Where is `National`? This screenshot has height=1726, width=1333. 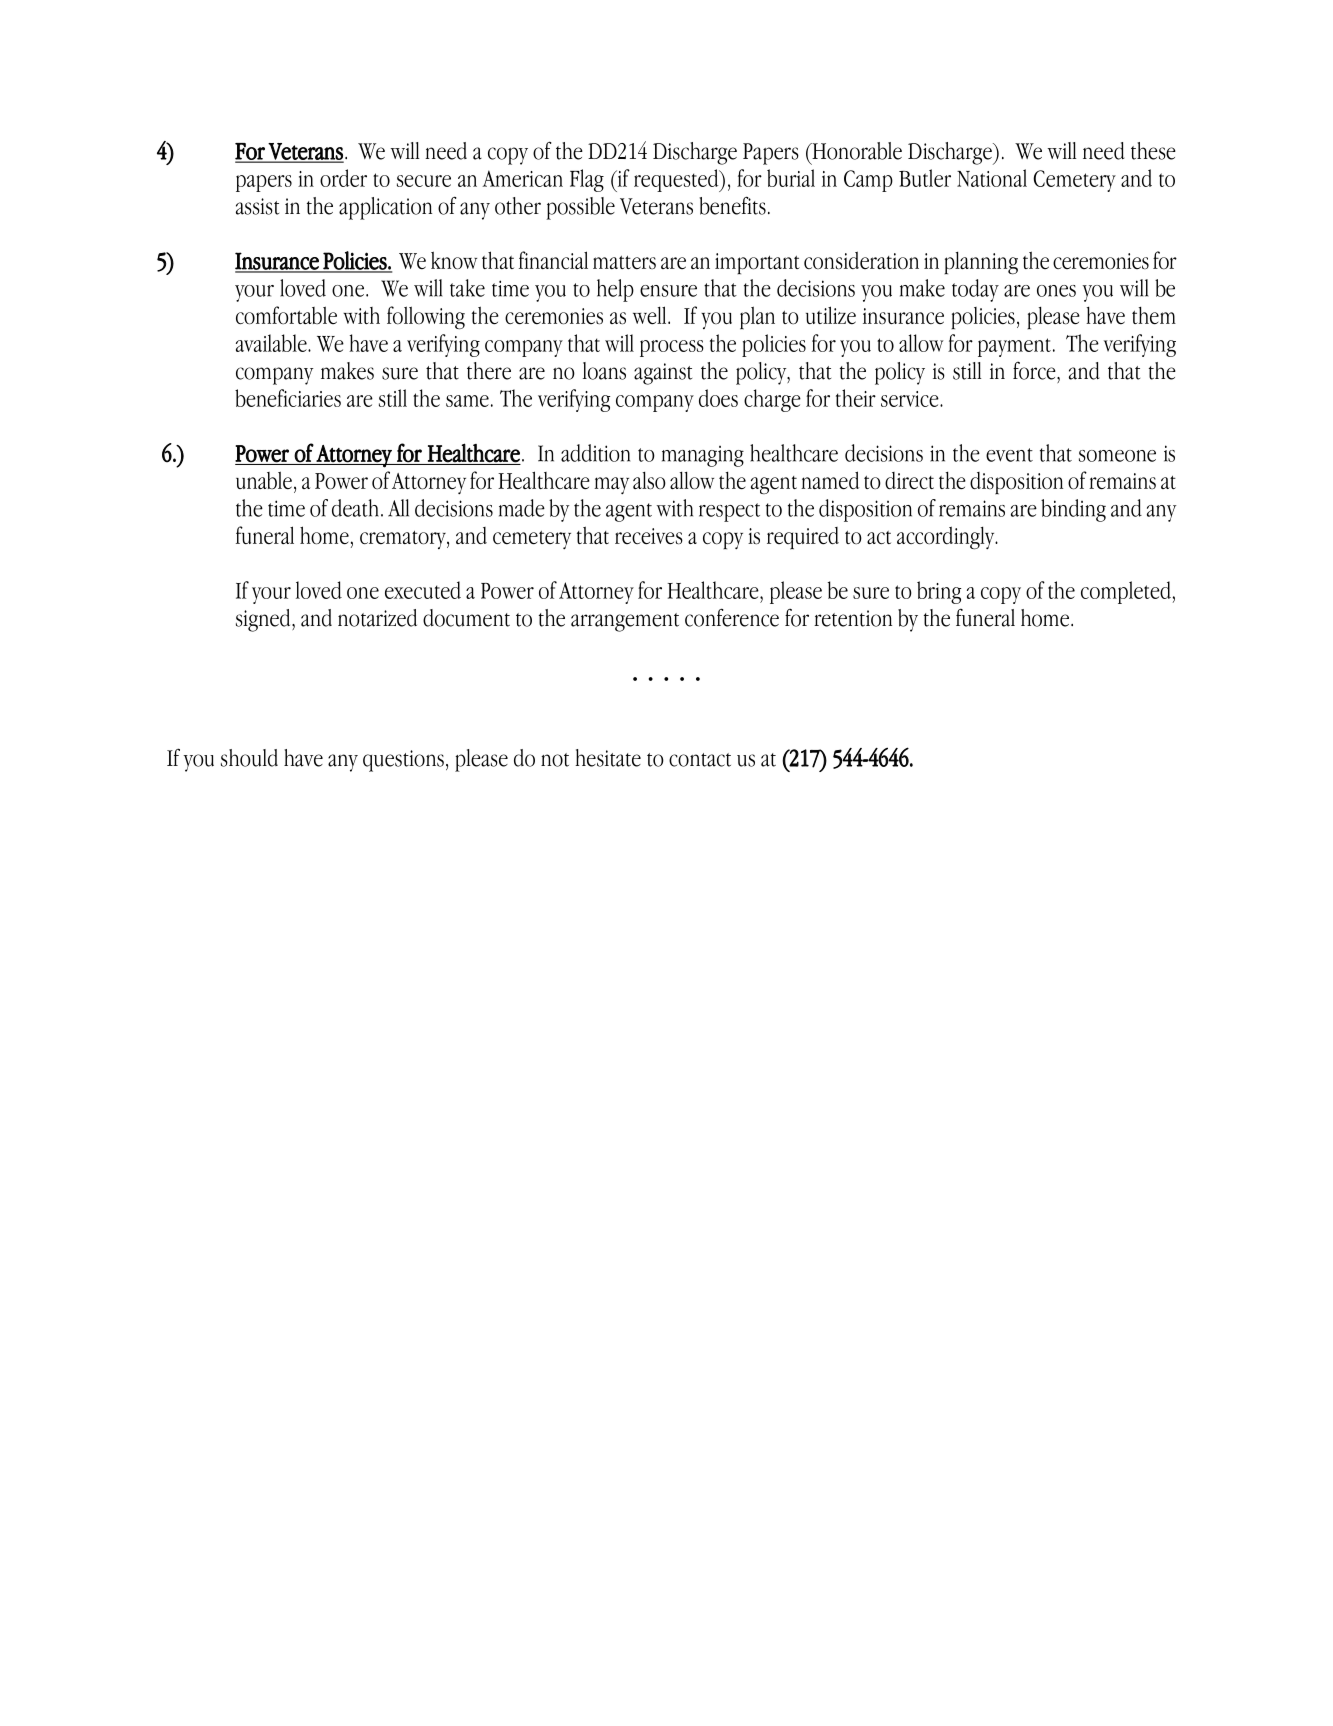 National is located at coordinates (992, 178).
